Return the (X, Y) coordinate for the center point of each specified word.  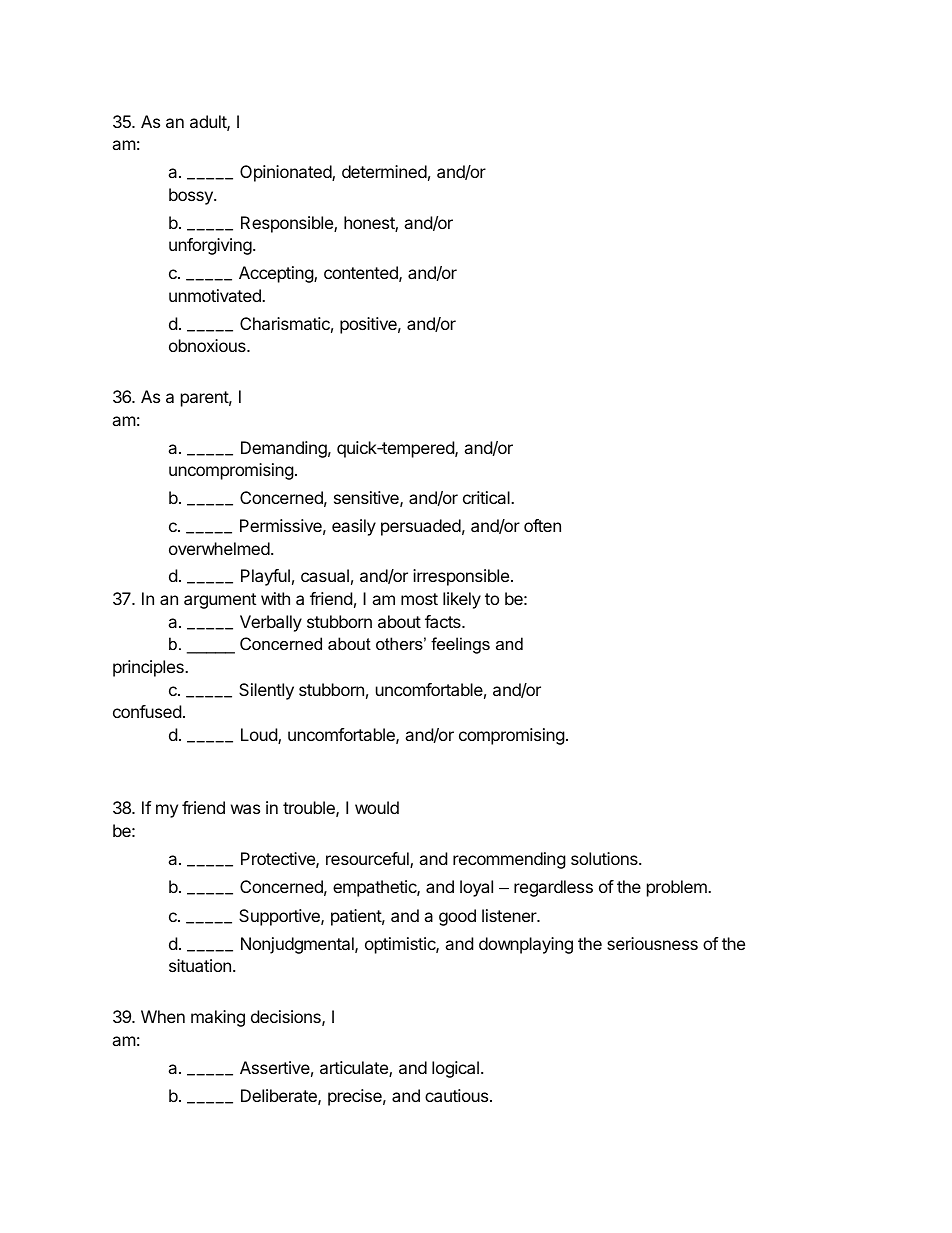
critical (487, 497)
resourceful (368, 860)
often (542, 525)
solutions (605, 858)
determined (384, 171)
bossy (192, 196)
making (218, 1018)
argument (220, 601)
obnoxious (208, 345)
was (245, 809)
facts (444, 621)
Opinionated (286, 173)
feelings (460, 645)
